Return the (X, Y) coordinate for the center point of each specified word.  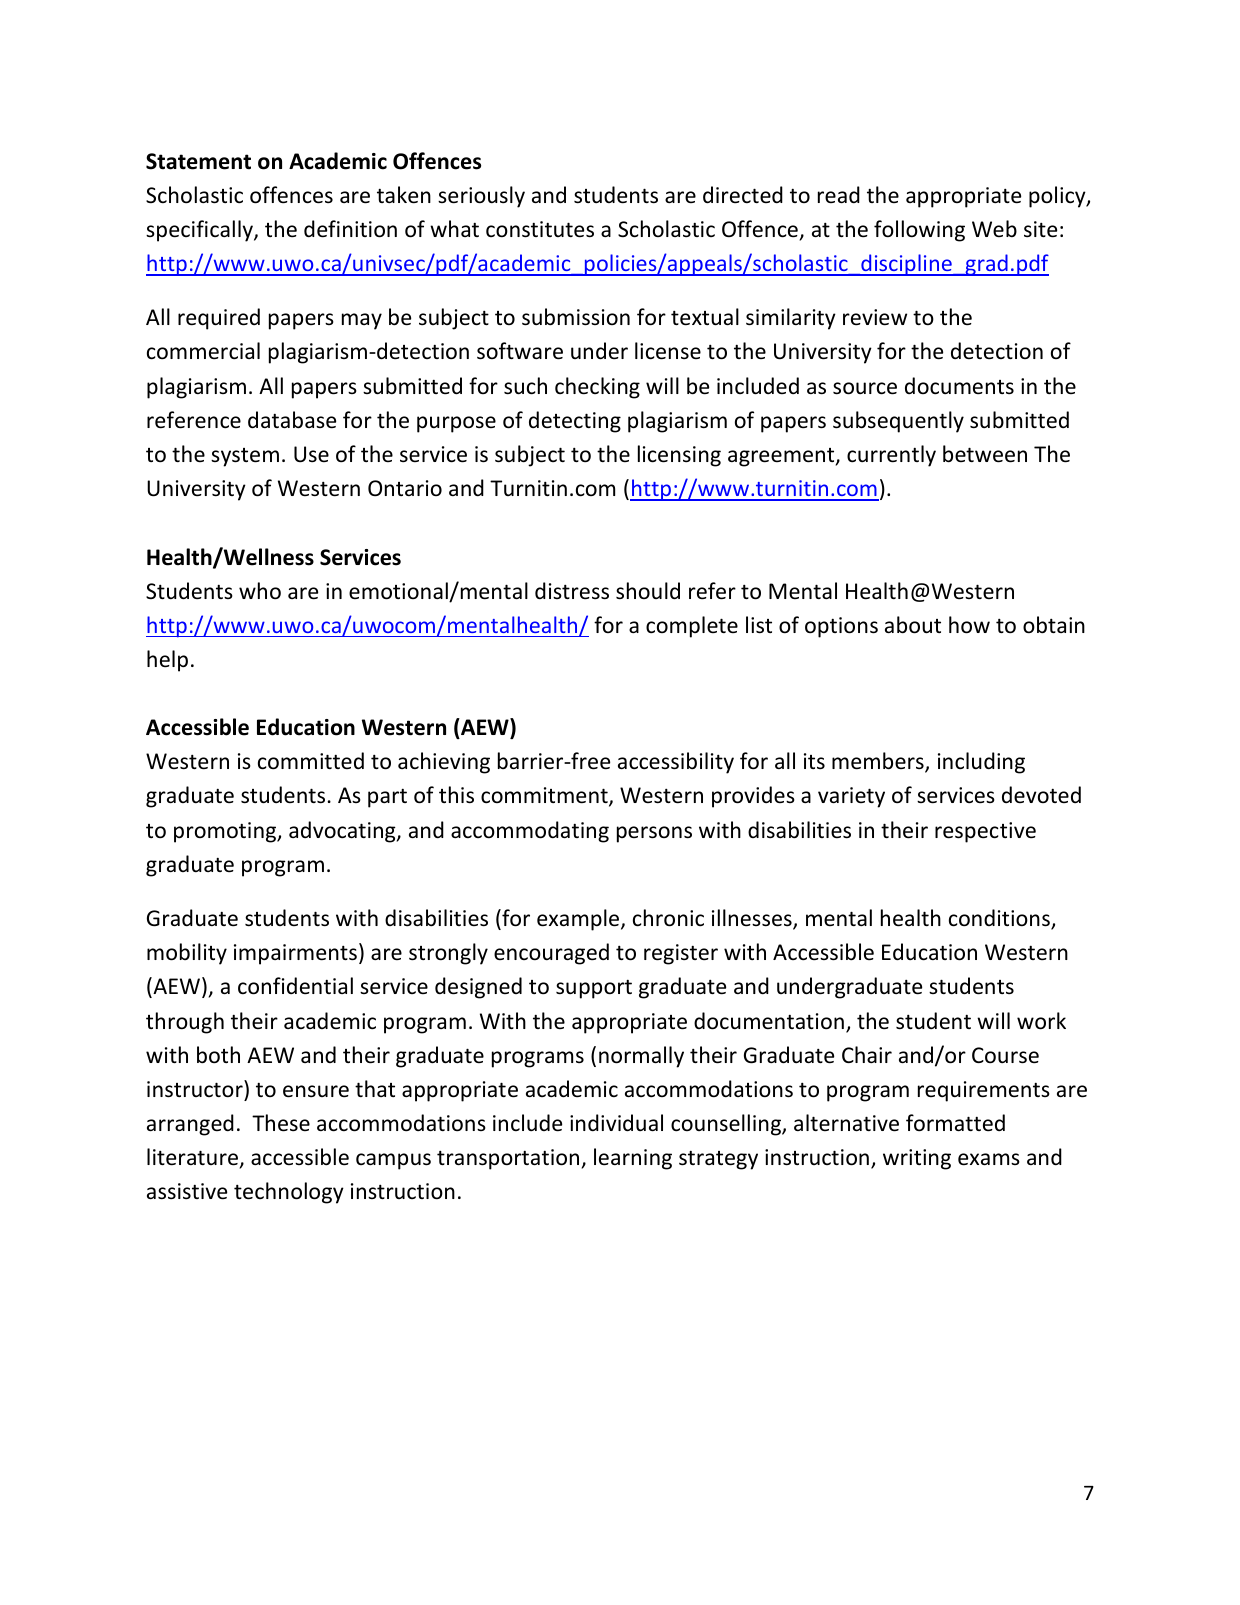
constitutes (540, 229)
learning (633, 1159)
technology (289, 1193)
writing (917, 1159)
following (919, 231)
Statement (198, 161)
